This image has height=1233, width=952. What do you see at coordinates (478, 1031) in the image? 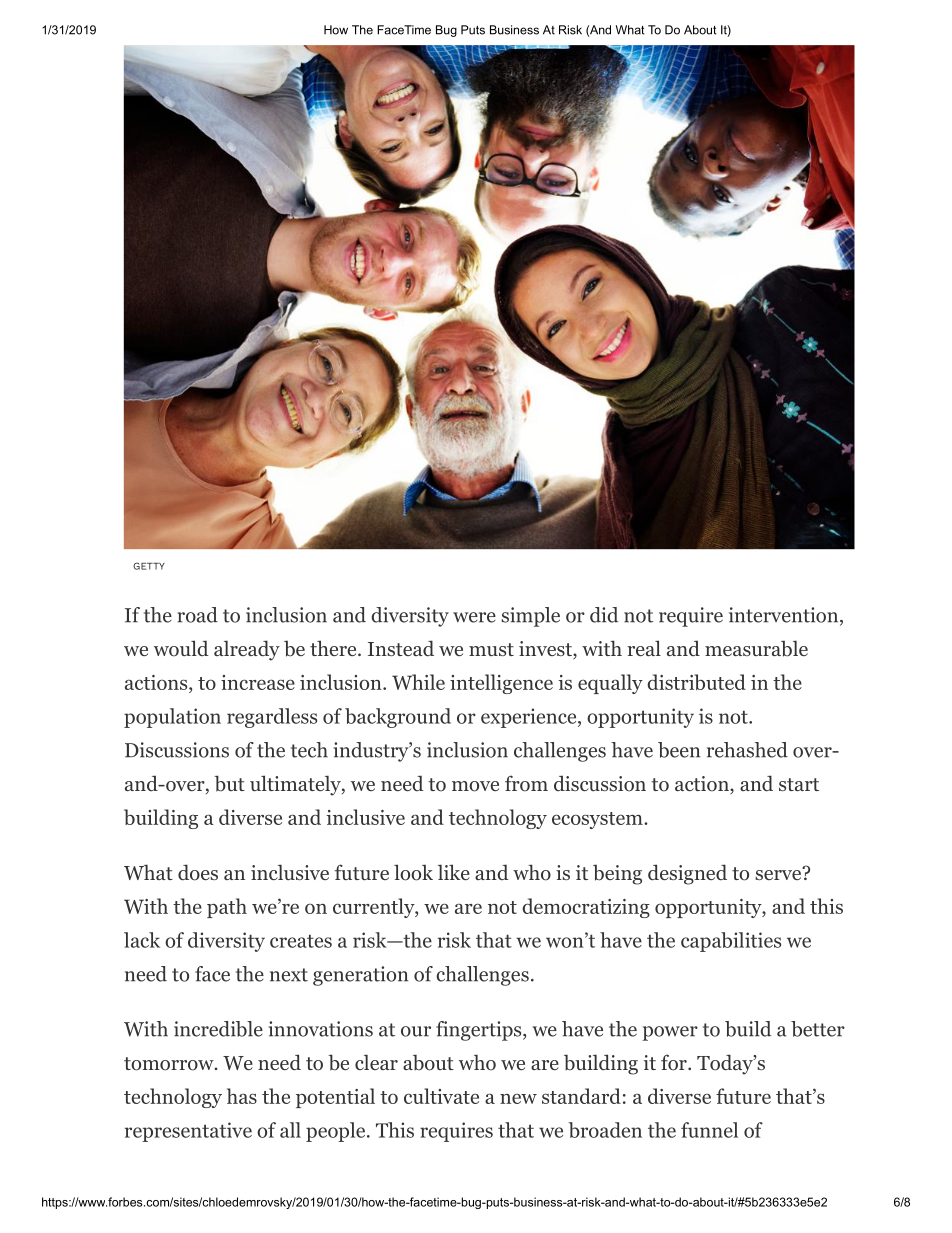
I see `fingertips` at bounding box center [478, 1031].
